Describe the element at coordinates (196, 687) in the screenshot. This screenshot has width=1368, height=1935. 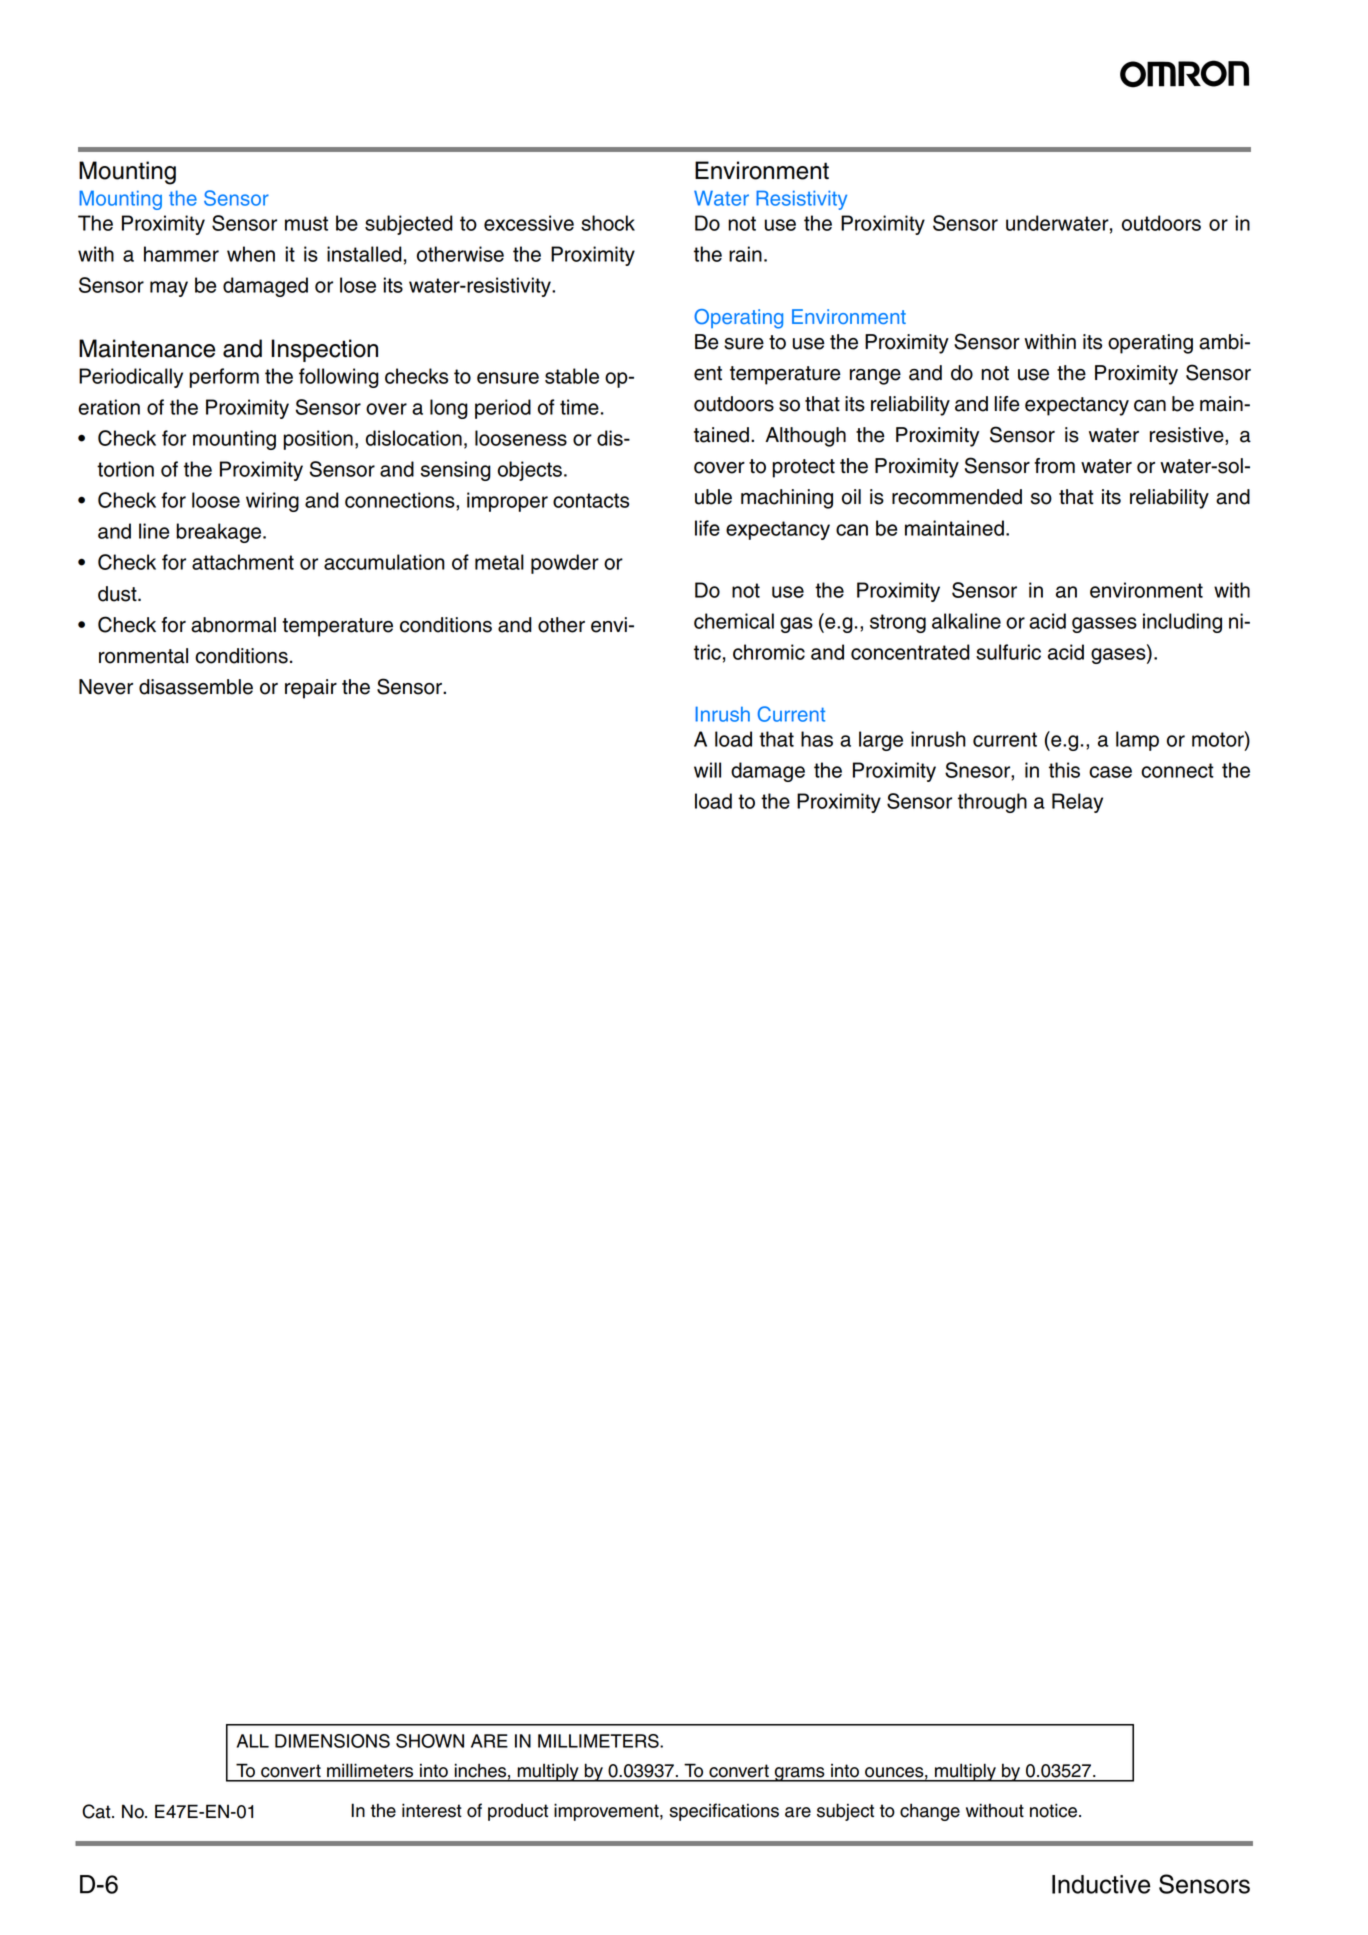
I see `disassemble` at that location.
